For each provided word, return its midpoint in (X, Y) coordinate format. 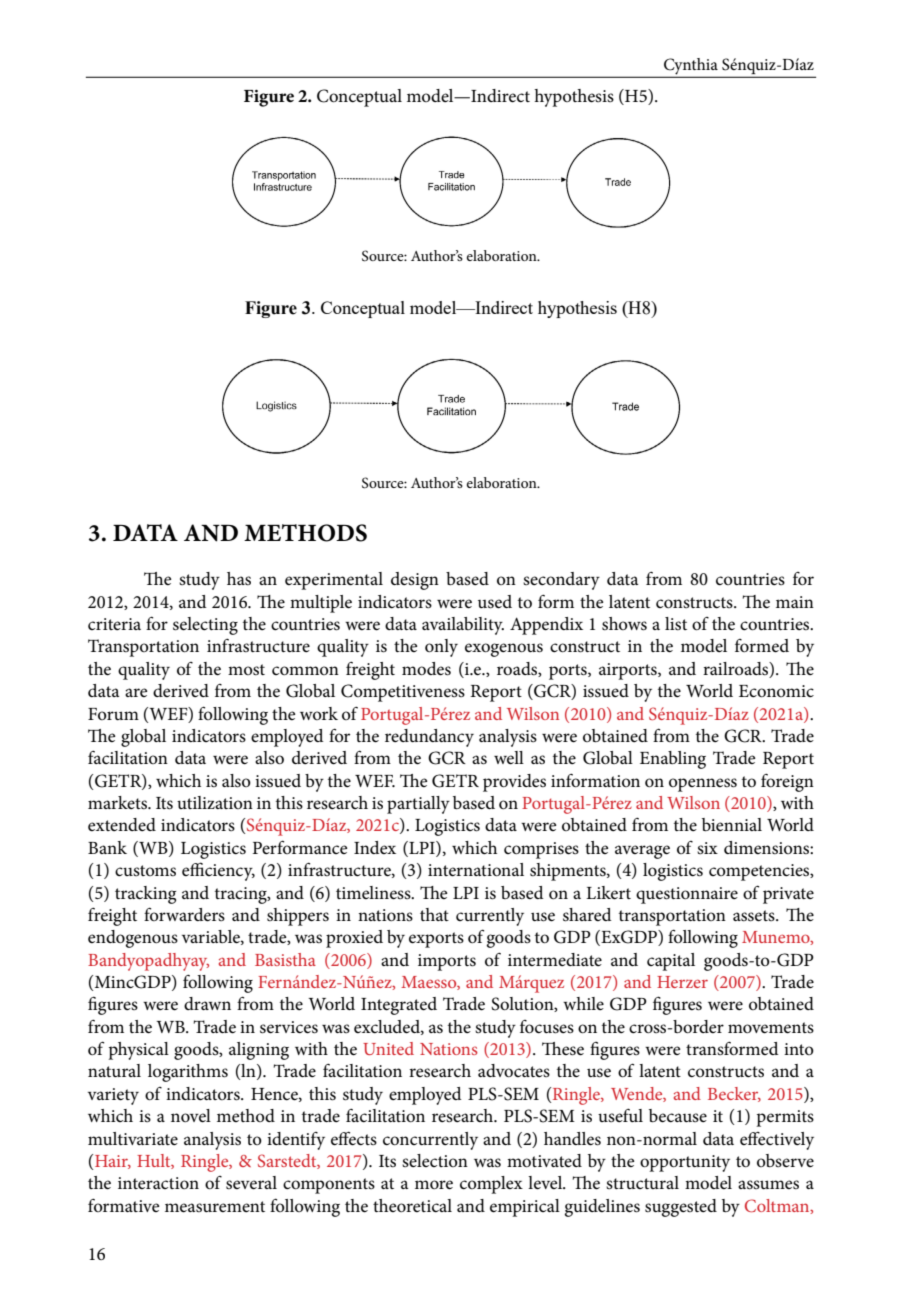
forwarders (184, 914)
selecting (205, 626)
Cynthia (691, 67)
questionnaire (687, 895)
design (415, 581)
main (795, 602)
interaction (158, 1183)
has (239, 579)
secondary (561, 581)
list (676, 624)
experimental (334, 581)
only (441, 648)
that (434, 914)
